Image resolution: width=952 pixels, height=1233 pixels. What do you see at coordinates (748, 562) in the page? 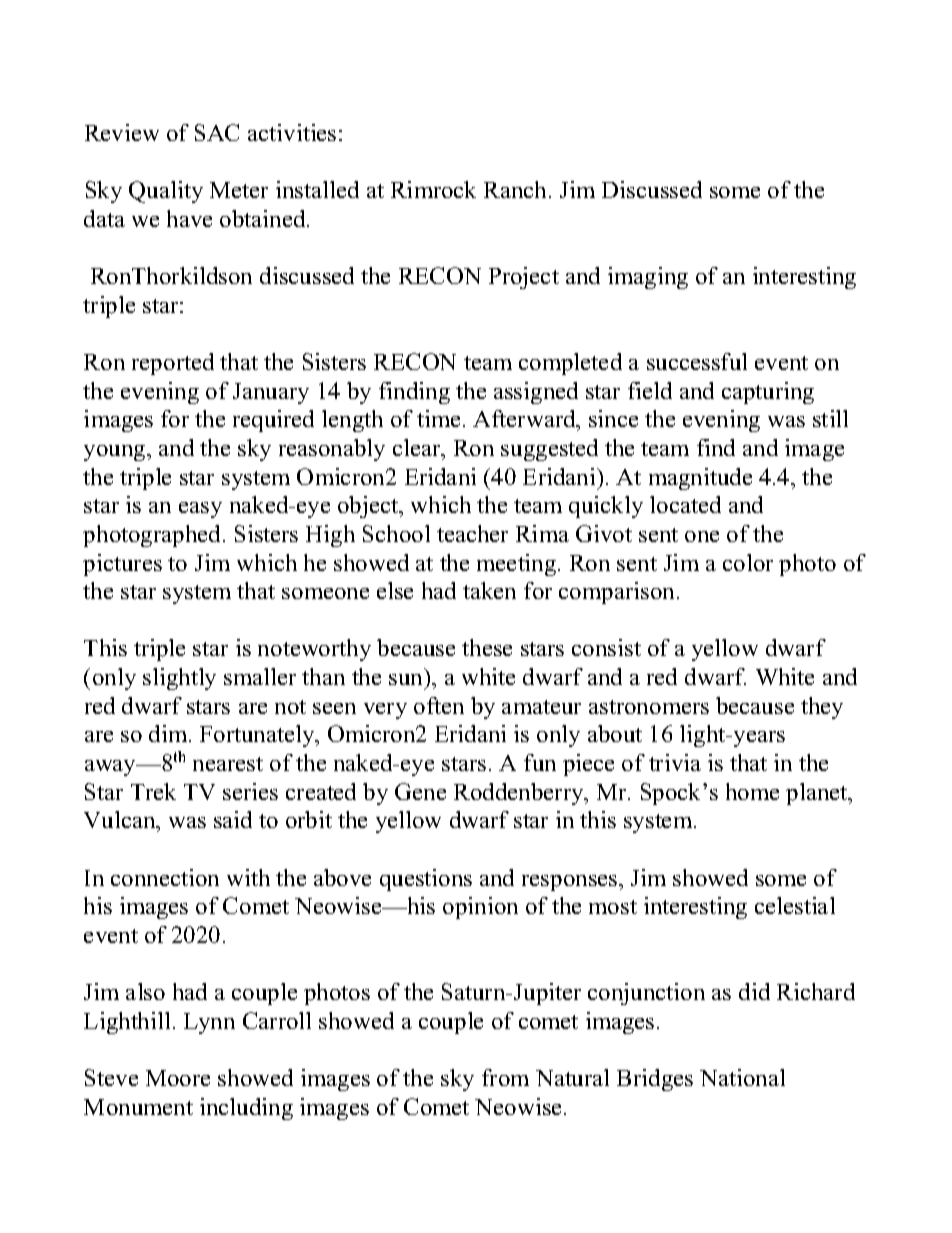
I see `color` at bounding box center [748, 562].
